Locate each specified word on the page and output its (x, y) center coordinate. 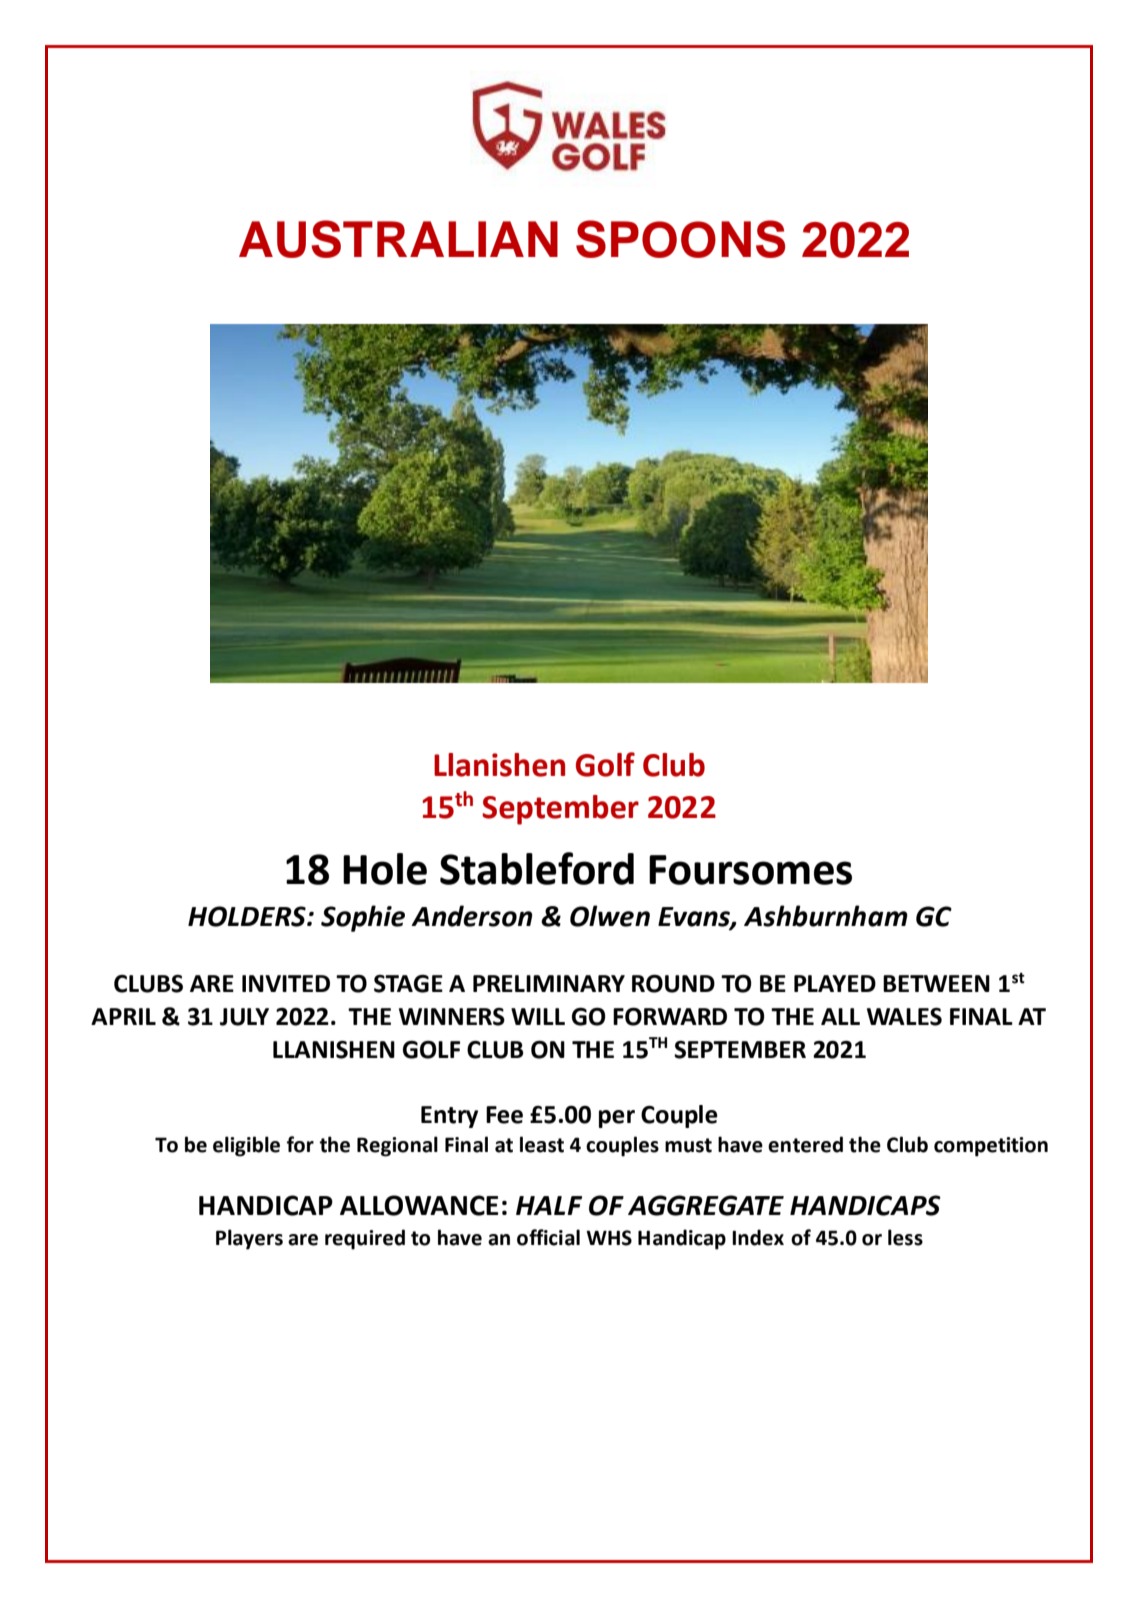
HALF (549, 1205)
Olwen (610, 916)
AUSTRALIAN (398, 239)
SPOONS (680, 239)
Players (249, 1239)
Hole (385, 869)
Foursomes (750, 870)
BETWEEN (936, 983)
